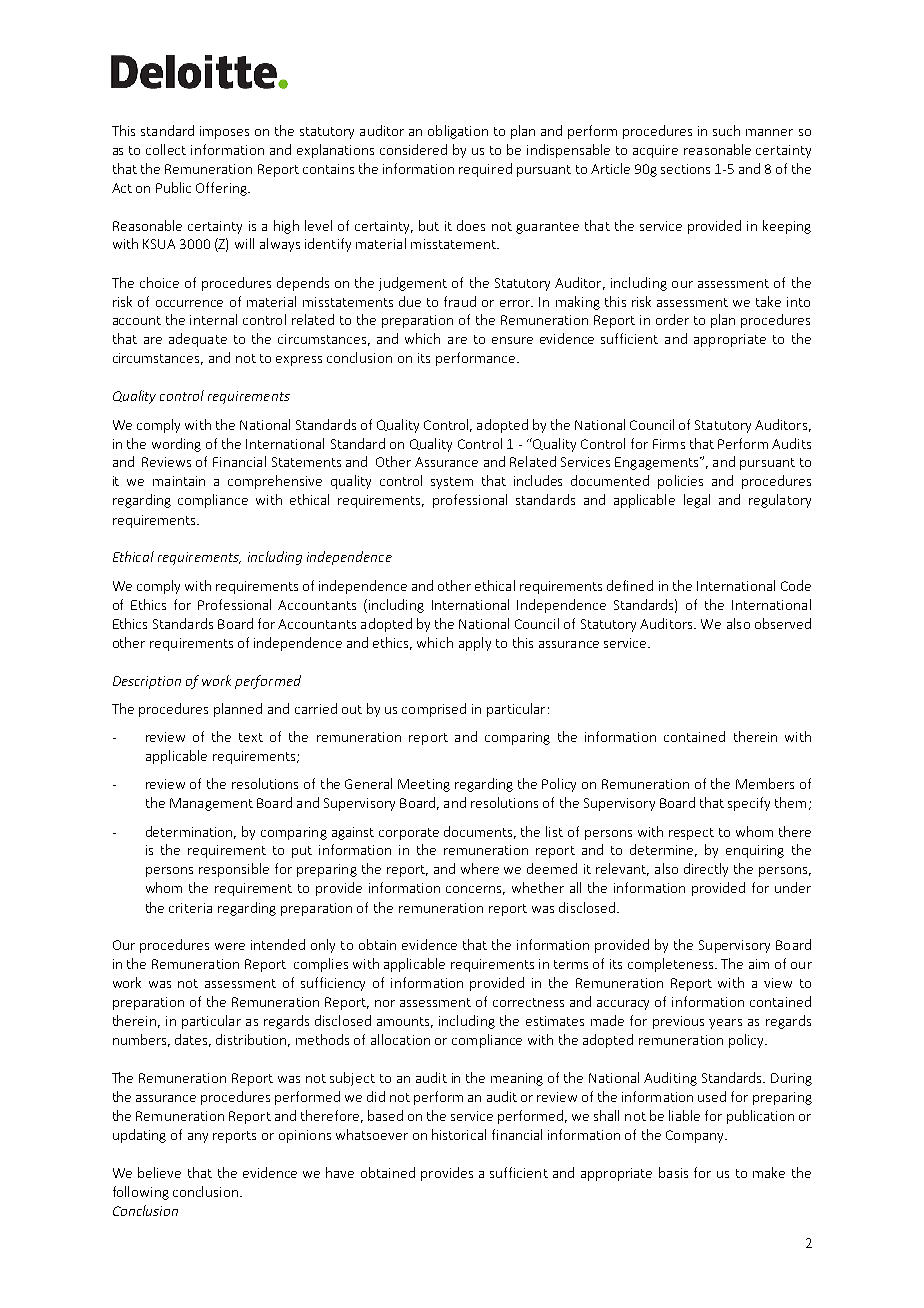 This screenshot has height=1308, width=924. I want to click on maintain, so click(179, 481).
